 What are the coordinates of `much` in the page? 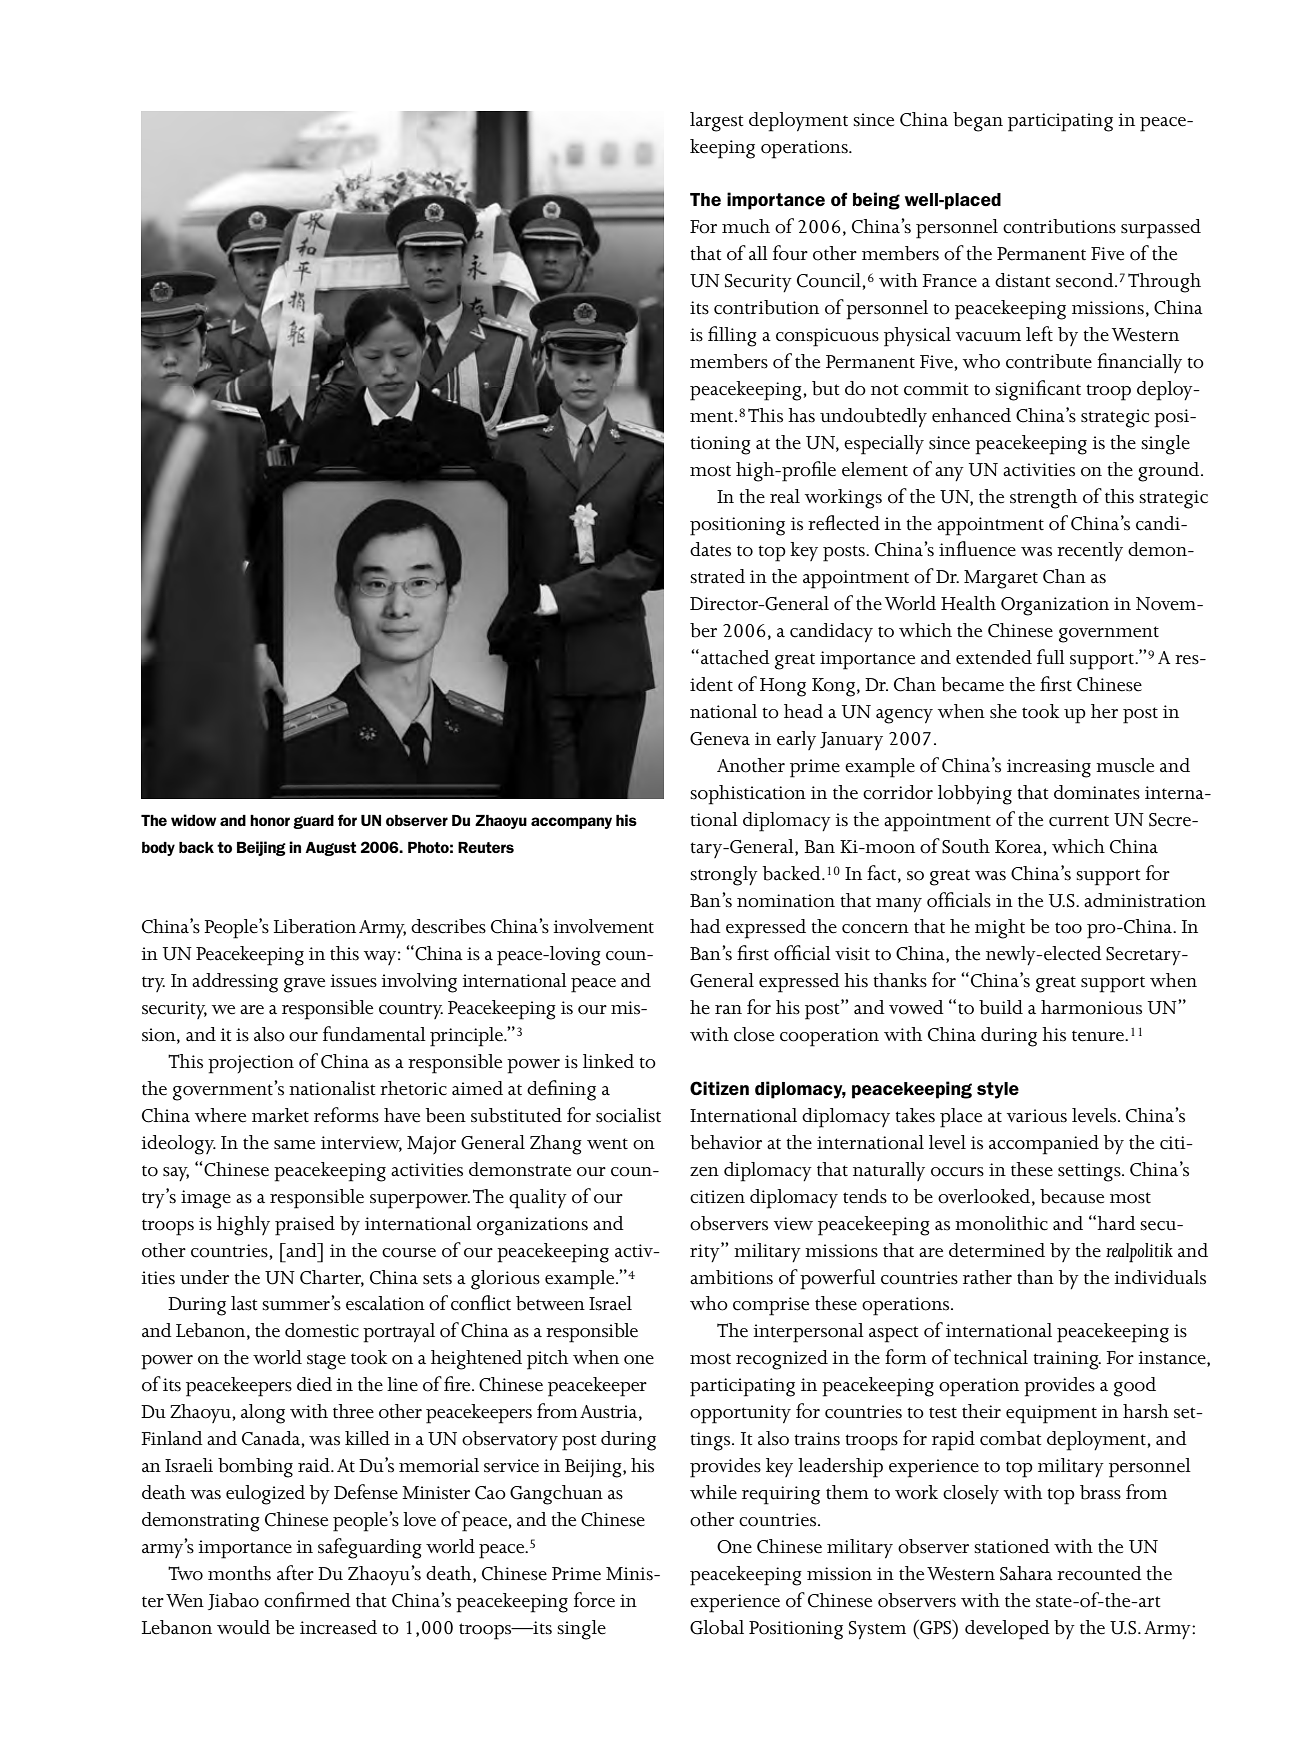 It's located at (746, 226).
